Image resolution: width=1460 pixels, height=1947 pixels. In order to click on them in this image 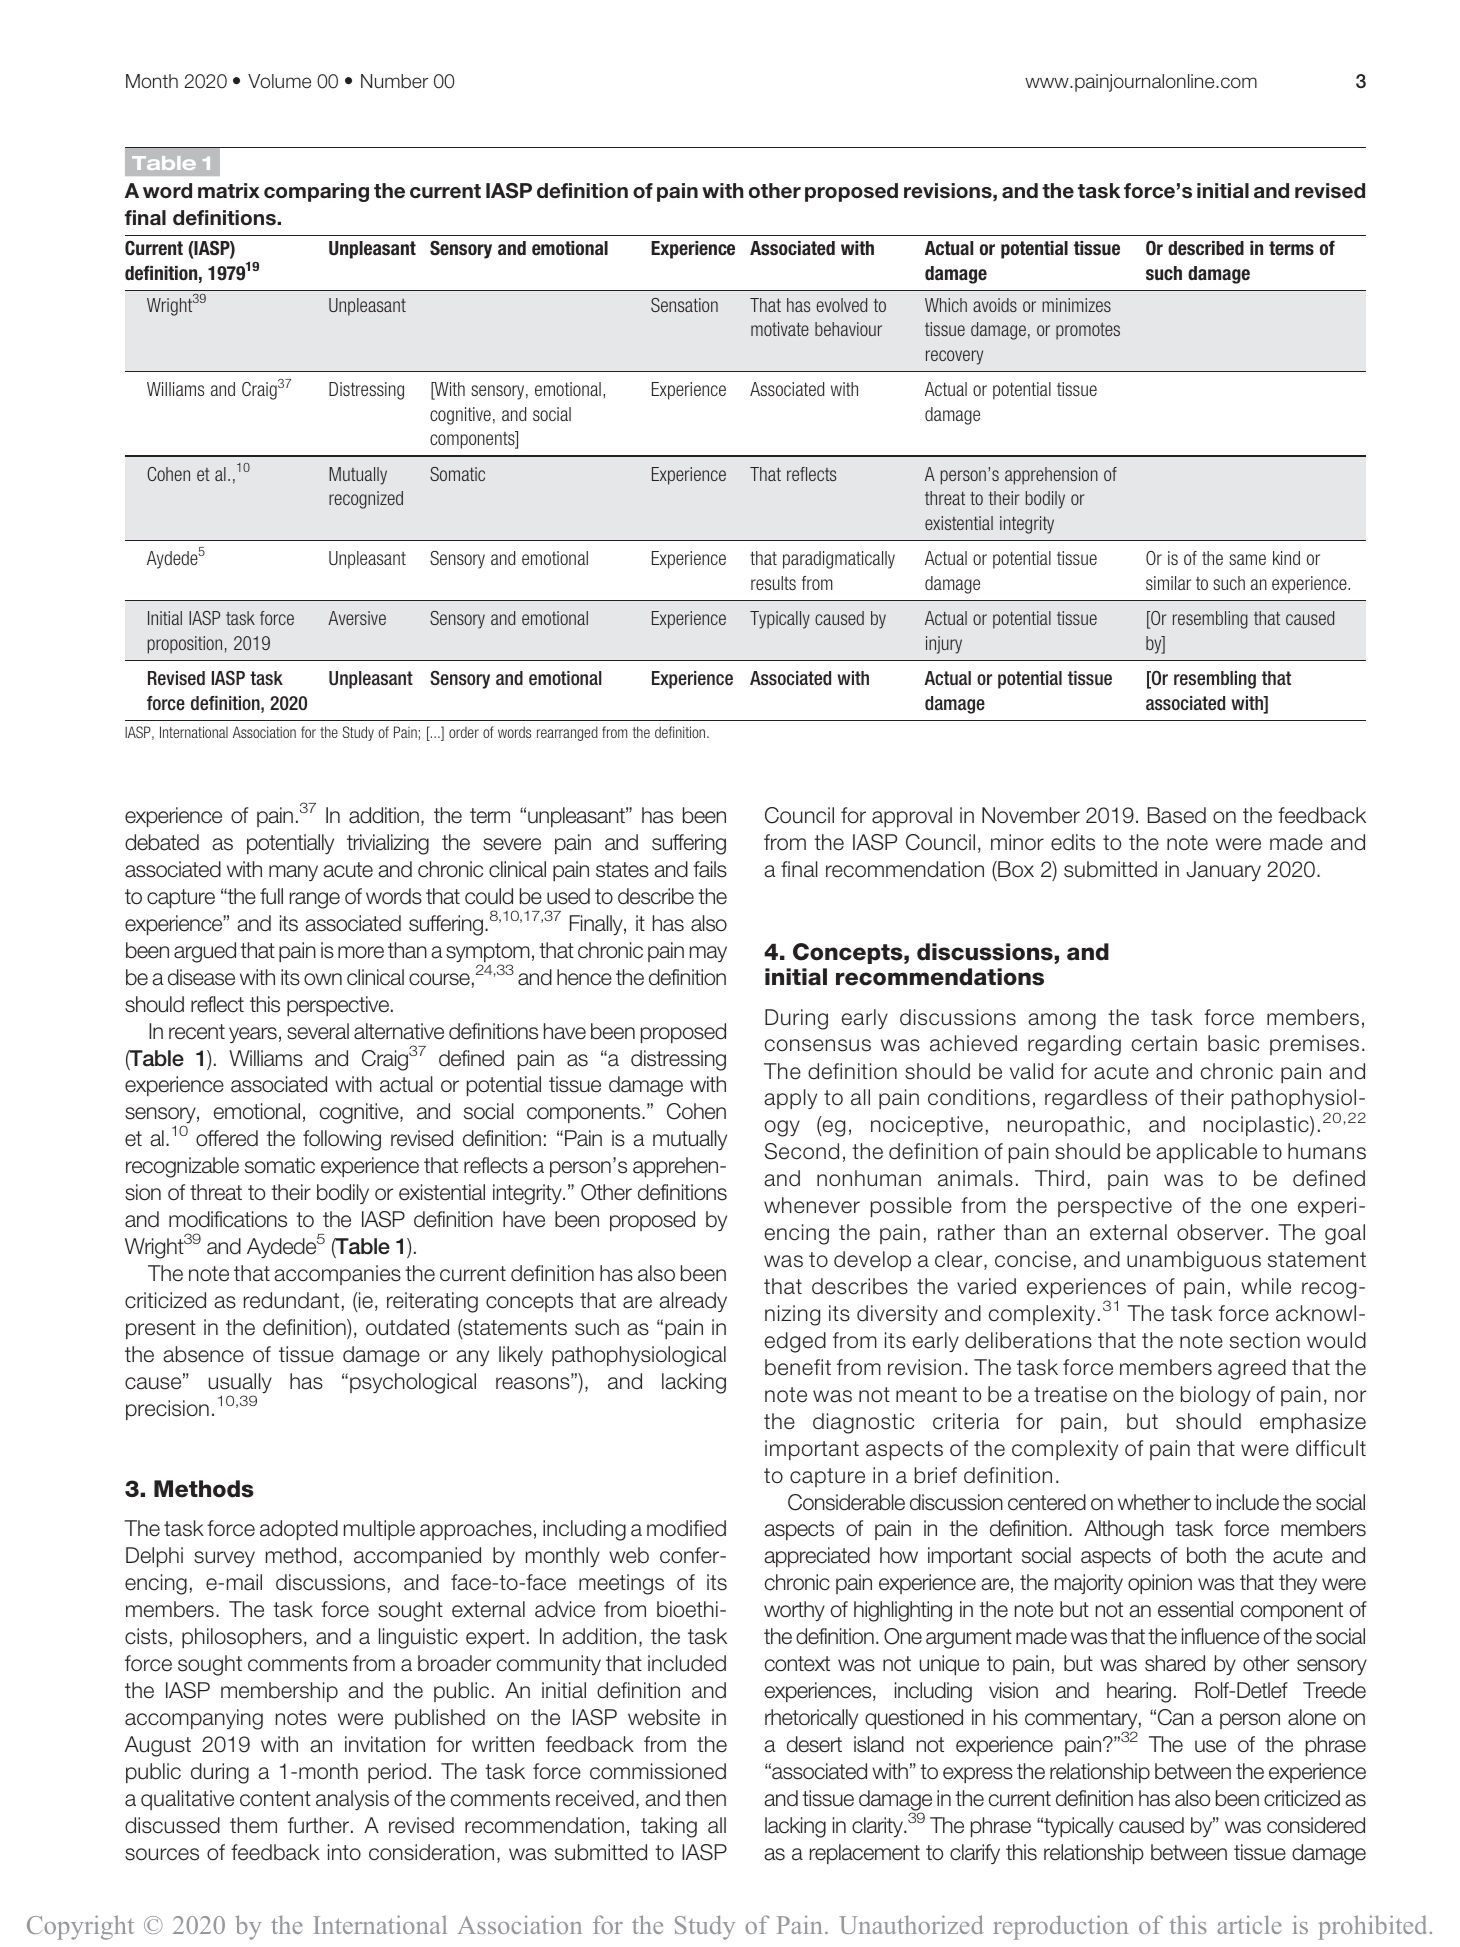, I will do `click(253, 1825)`.
